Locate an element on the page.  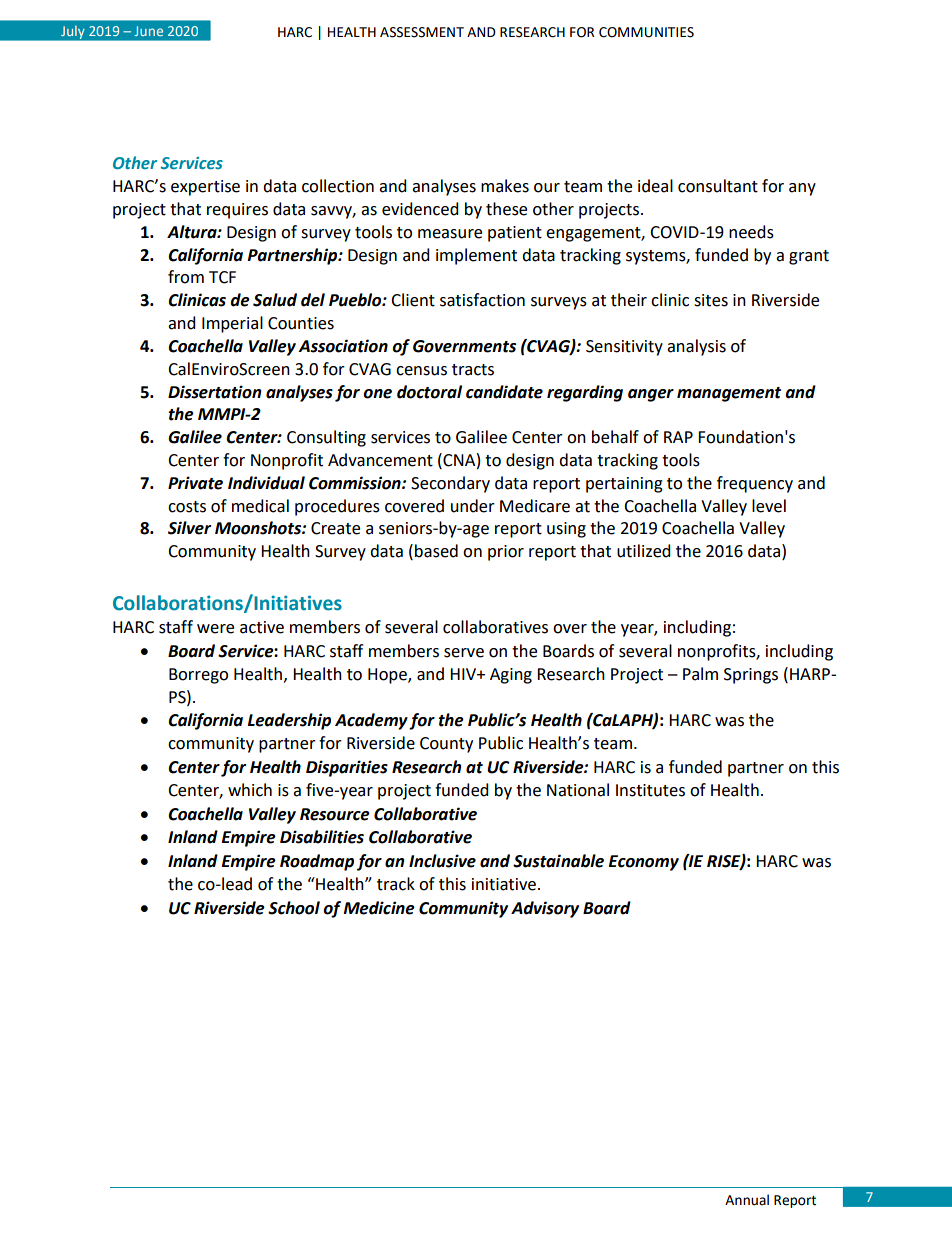
which is located at coordinates (250, 790).
